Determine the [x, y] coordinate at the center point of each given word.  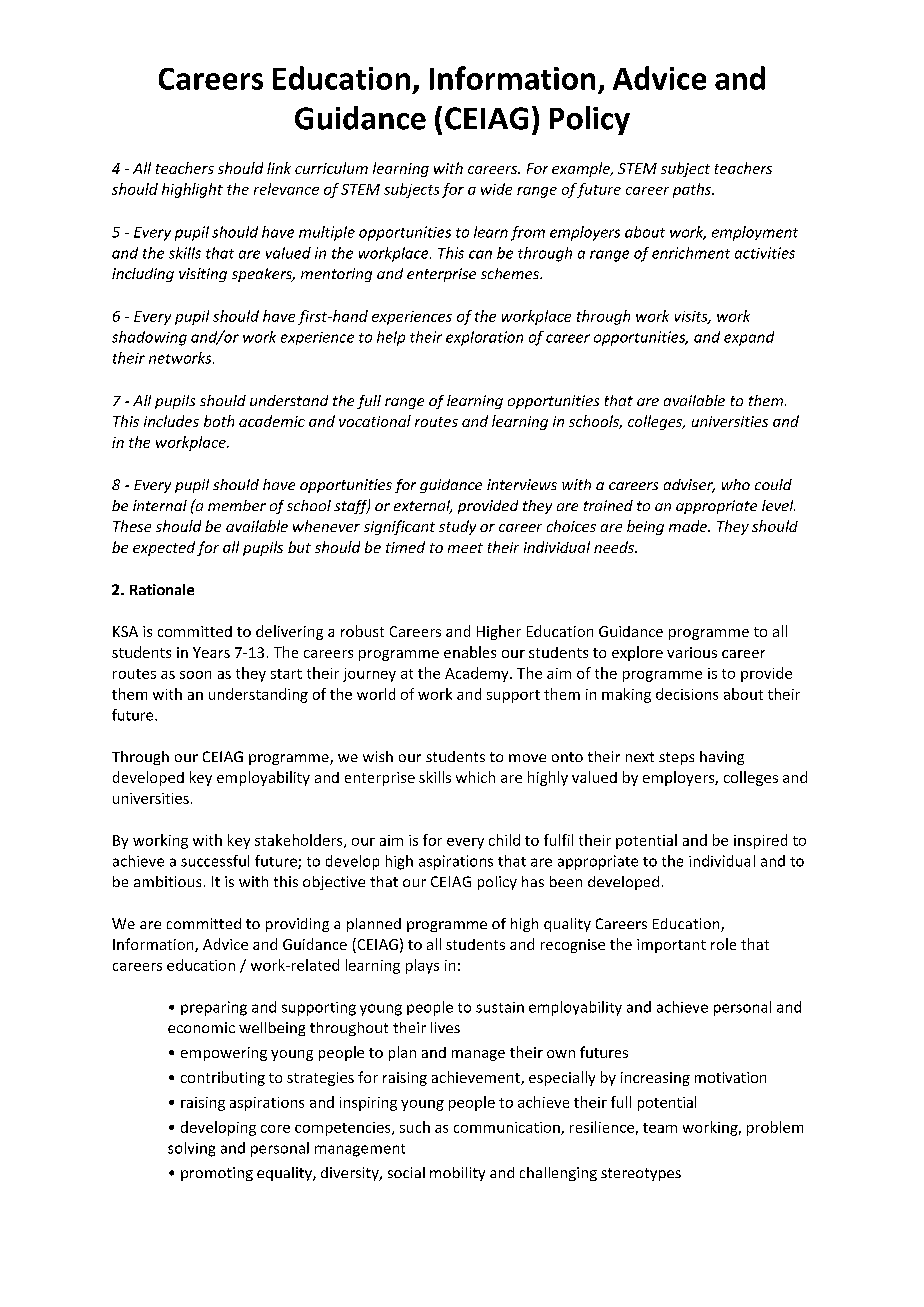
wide [496, 189]
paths [693, 190]
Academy [478, 674]
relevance [286, 189]
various [692, 652]
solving [191, 1149]
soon [195, 675]
